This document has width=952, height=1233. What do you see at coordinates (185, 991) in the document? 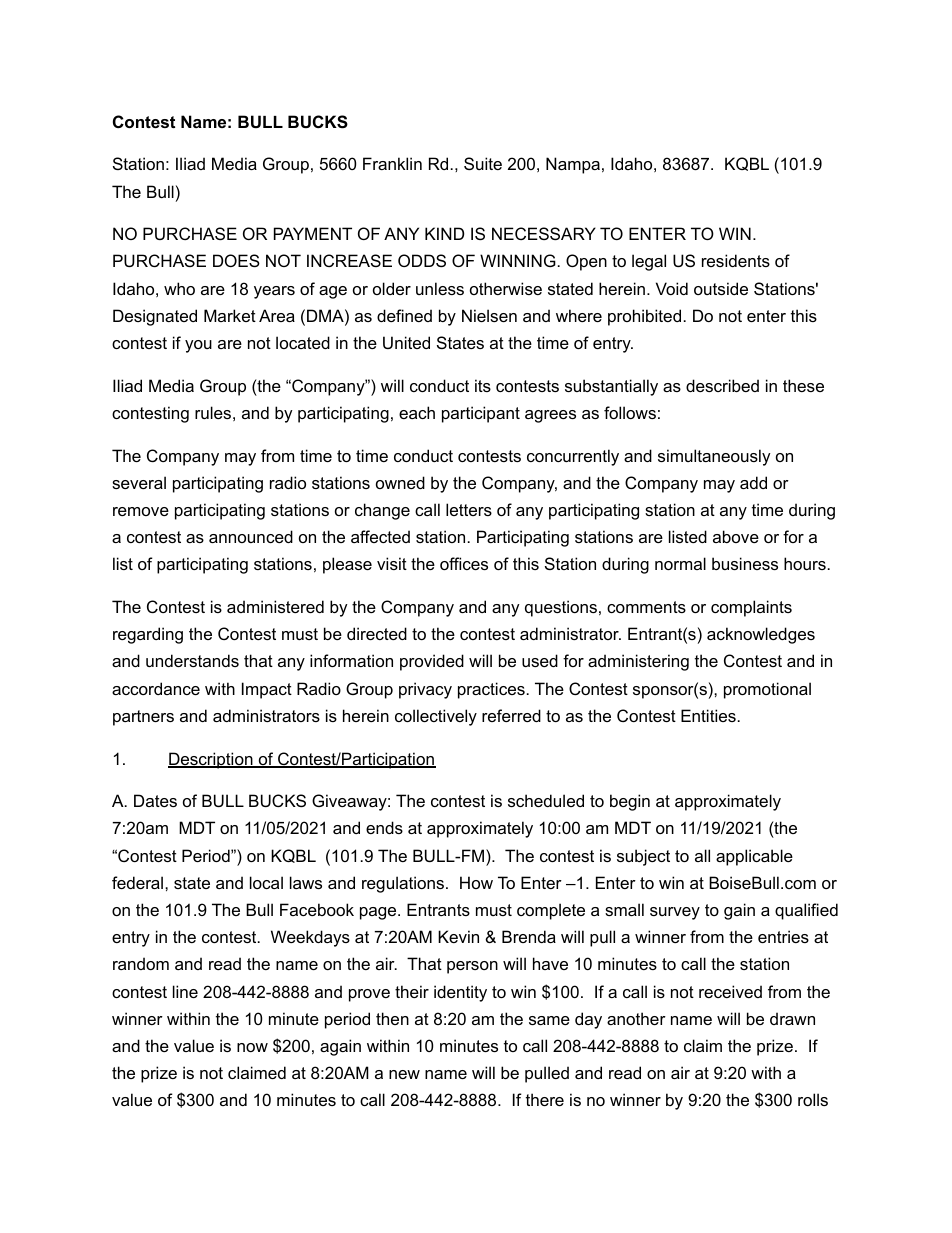
I see `line` at bounding box center [185, 991].
